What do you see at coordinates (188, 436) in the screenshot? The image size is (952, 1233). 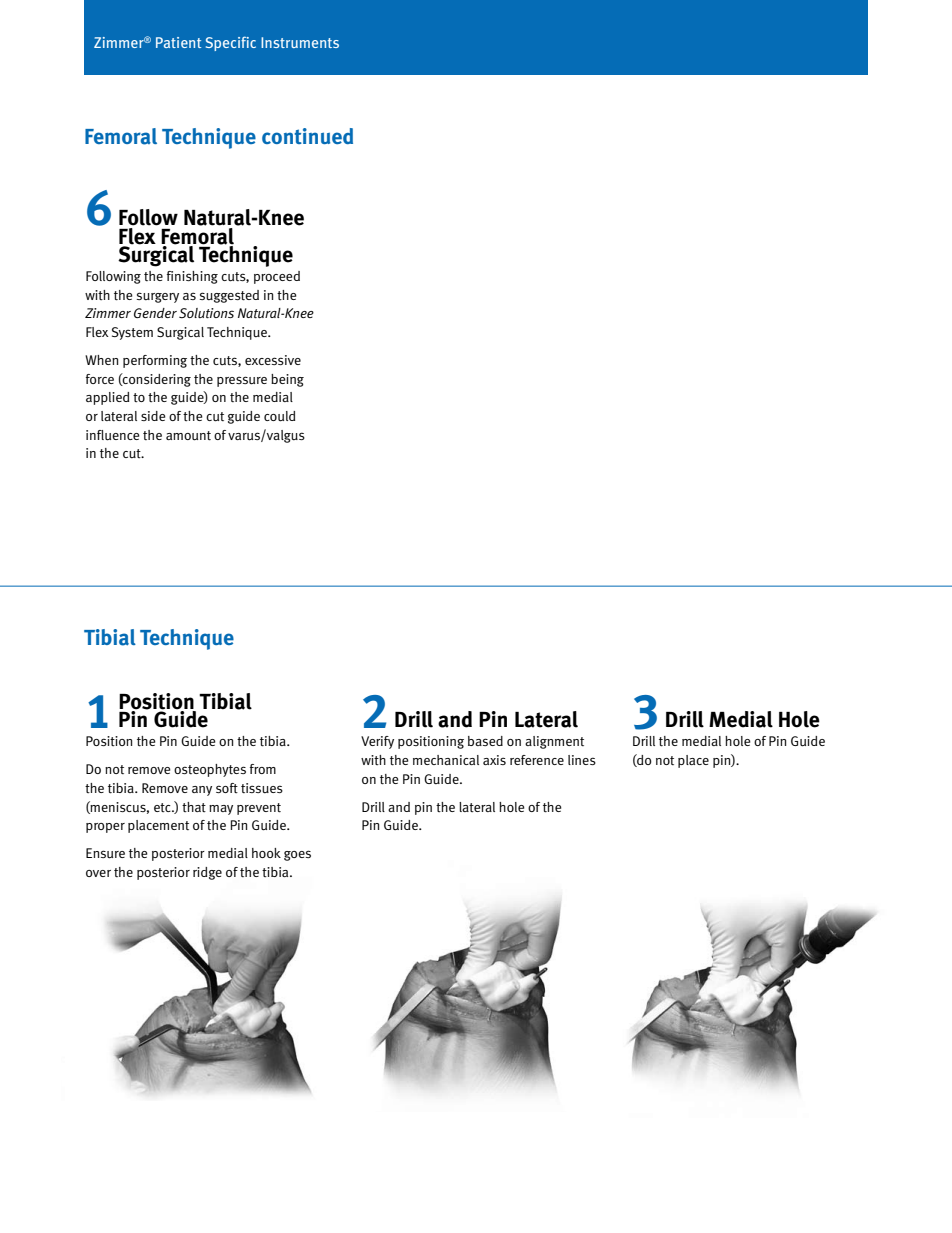 I see `amount` at bounding box center [188, 436].
